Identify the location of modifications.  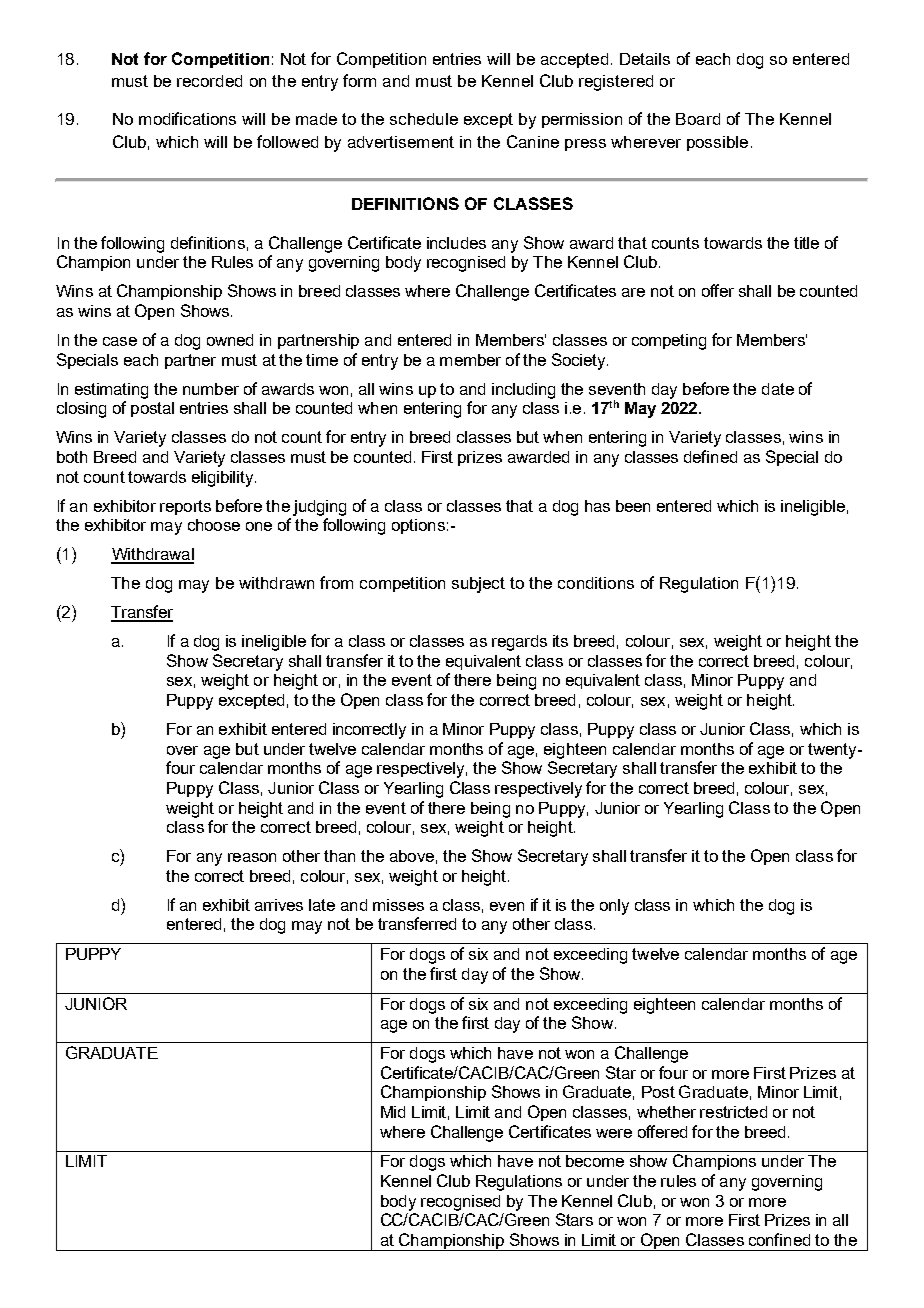
(187, 118).
